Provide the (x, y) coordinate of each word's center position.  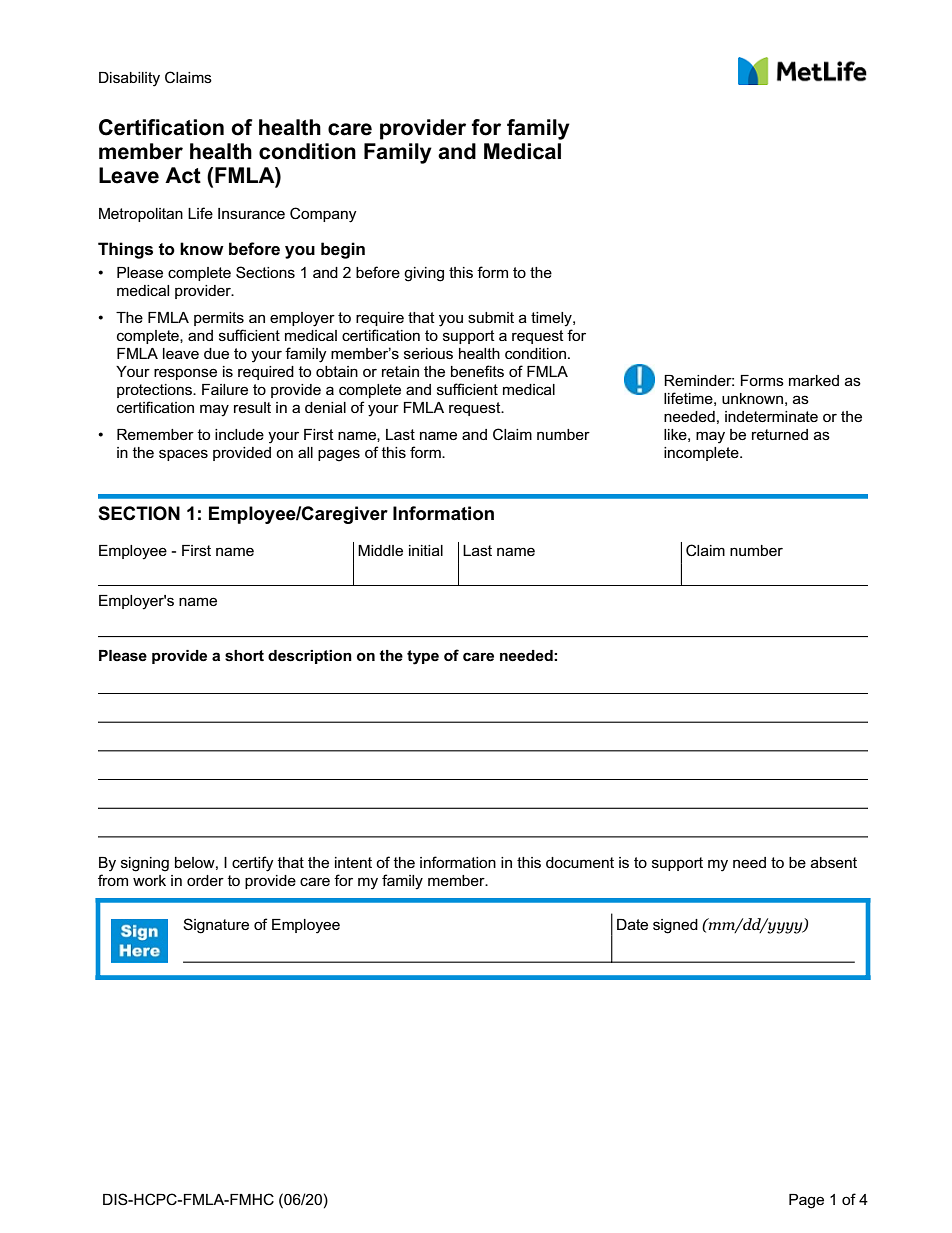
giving (424, 274)
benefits (477, 371)
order (205, 880)
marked (814, 380)
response (185, 374)
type (423, 657)
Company (323, 215)
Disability (129, 79)
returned (780, 434)
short (244, 656)
